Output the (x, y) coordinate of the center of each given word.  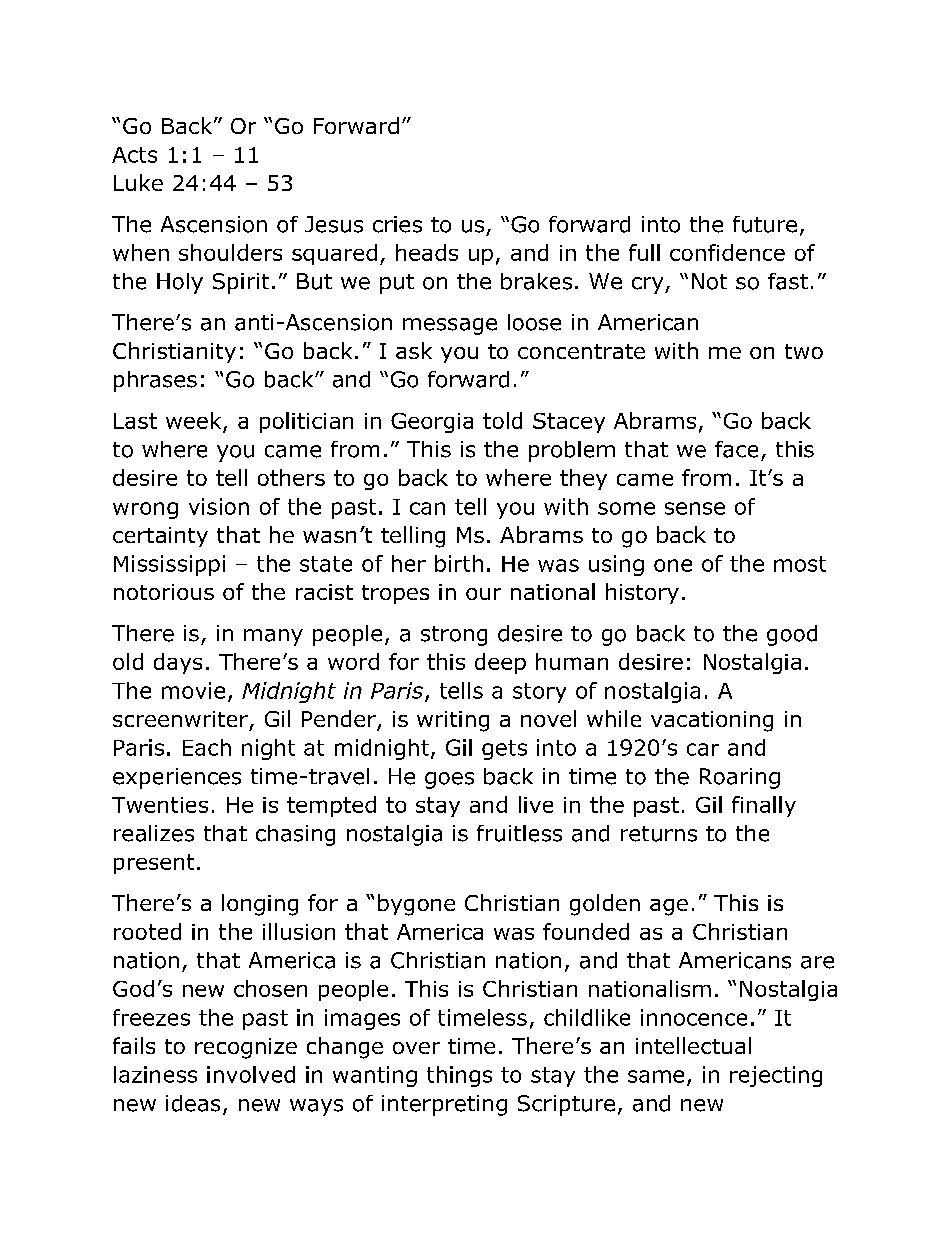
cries (397, 224)
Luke (138, 182)
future (765, 224)
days (178, 663)
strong (454, 636)
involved (251, 1074)
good (792, 635)
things (459, 1076)
